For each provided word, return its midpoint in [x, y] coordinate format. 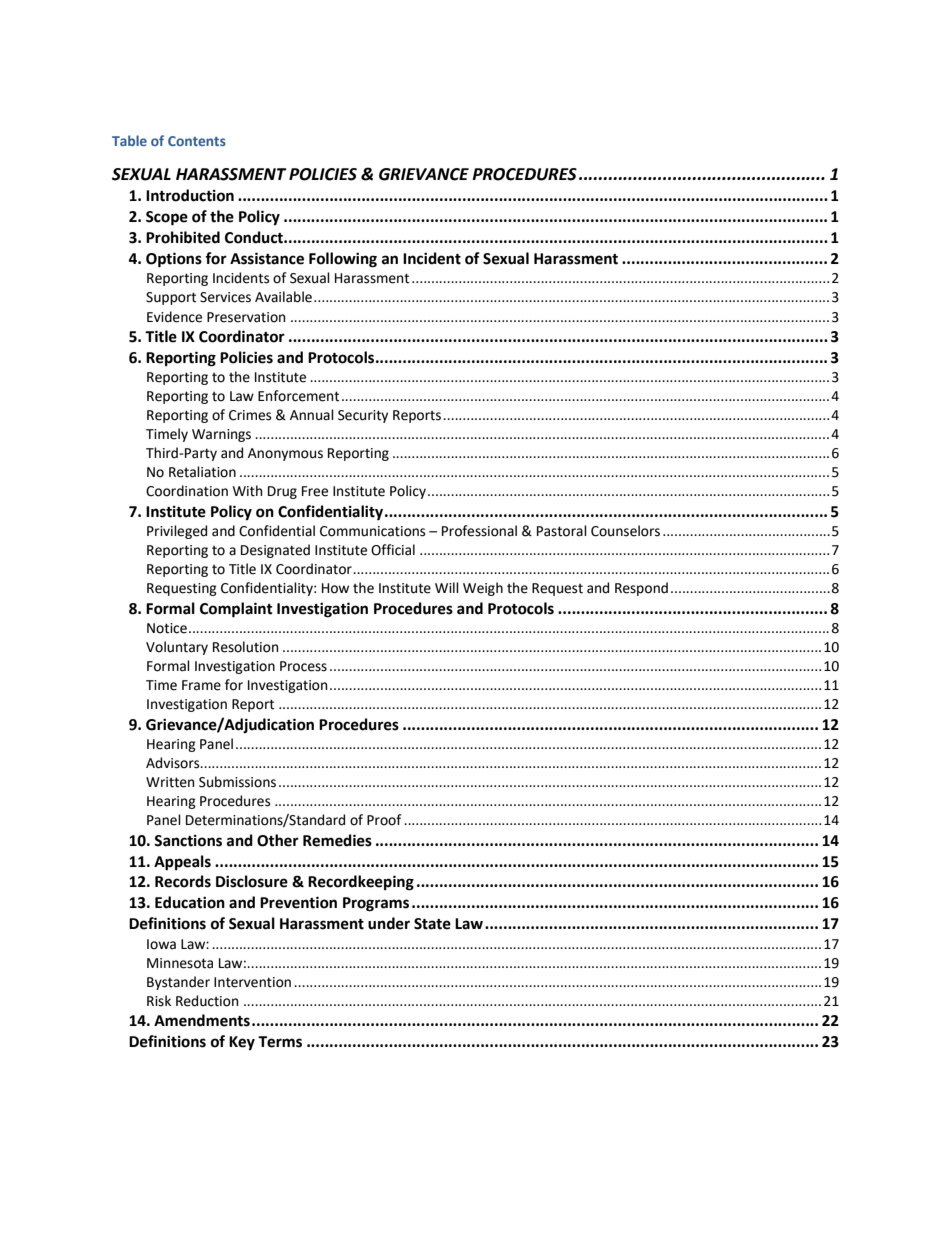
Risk [159, 1001]
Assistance [267, 258]
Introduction [190, 195]
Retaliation [202, 472]
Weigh [483, 589]
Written [170, 782]
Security [363, 416]
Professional [479, 531]
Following [343, 260]
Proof [384, 820]
